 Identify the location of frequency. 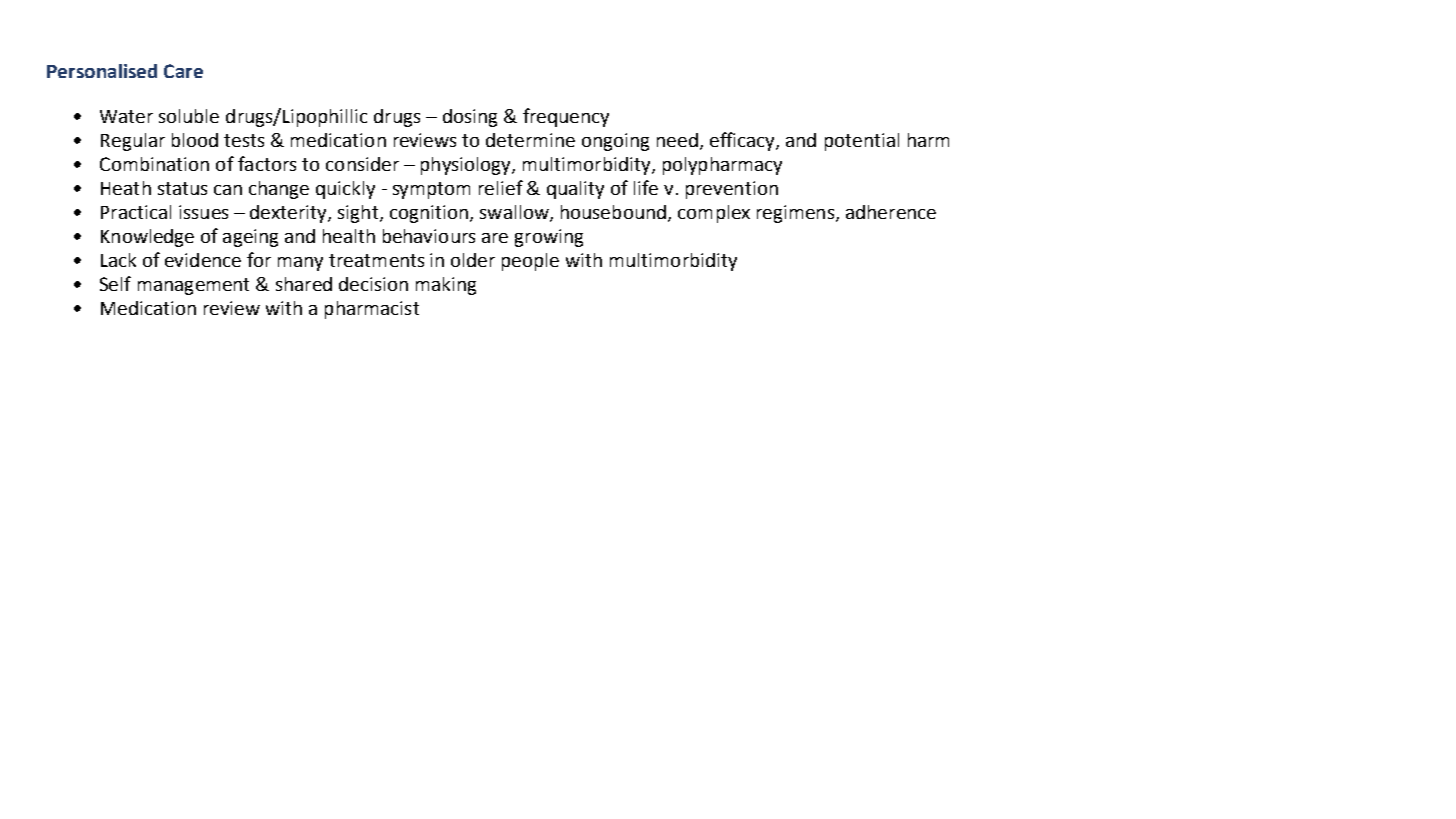
(566, 117).
